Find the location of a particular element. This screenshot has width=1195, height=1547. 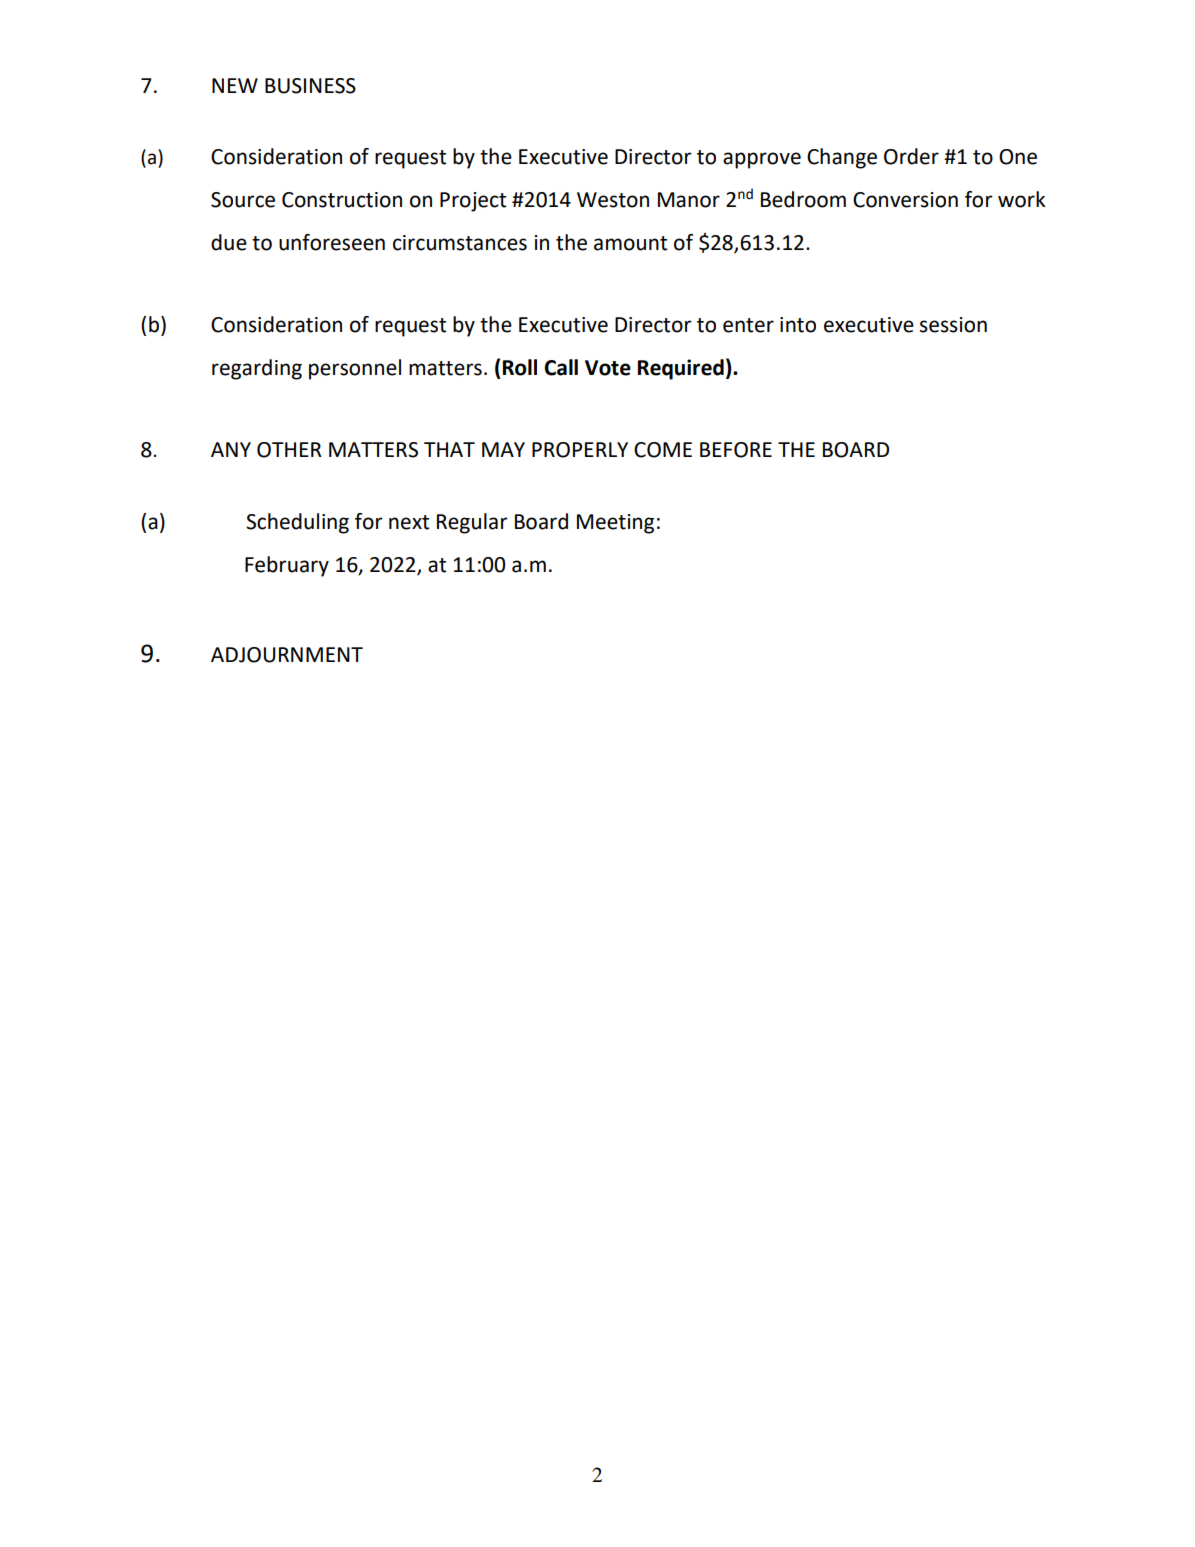

ADJOURNMENT is located at coordinates (287, 655).
